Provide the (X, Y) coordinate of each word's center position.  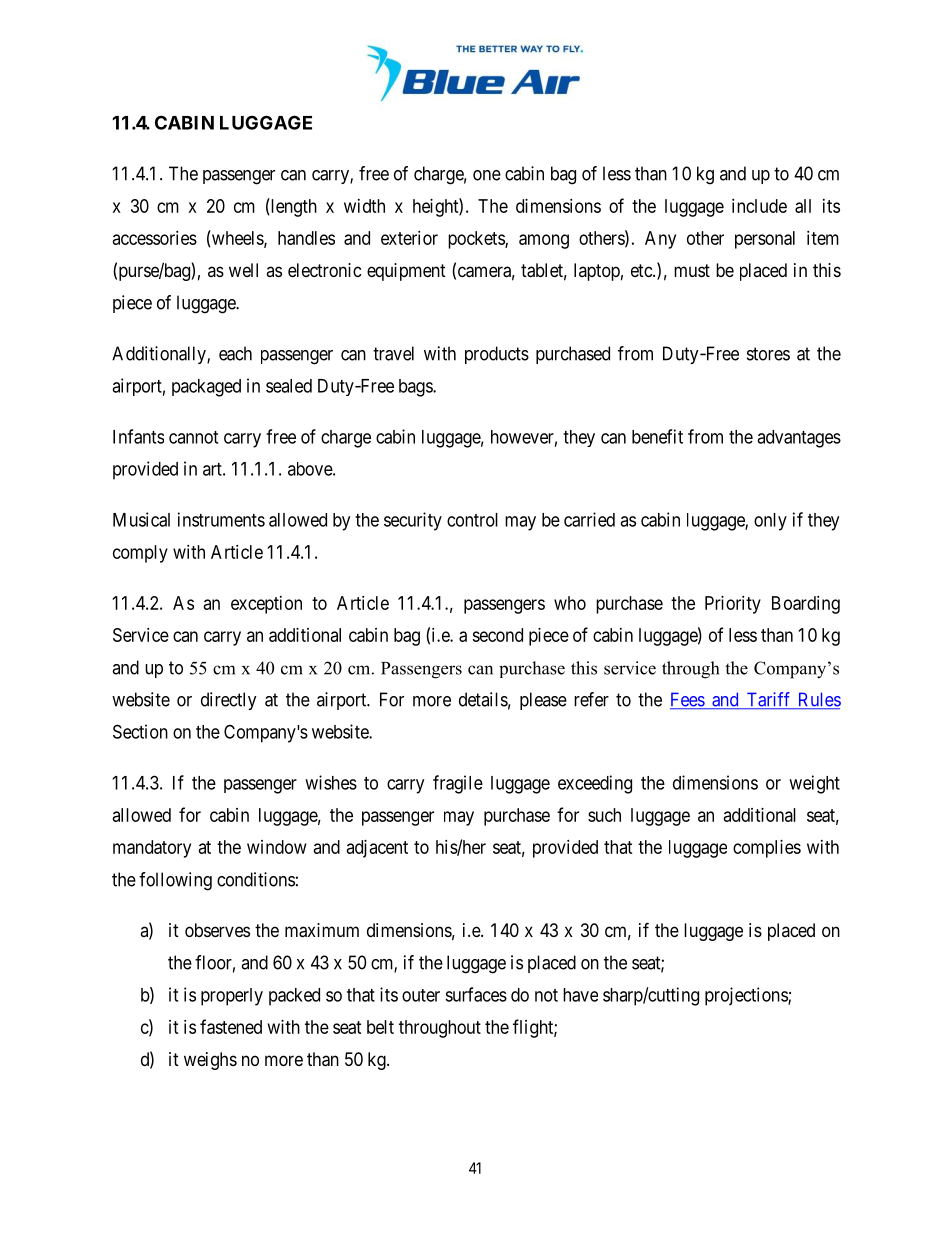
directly (229, 701)
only (770, 522)
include (759, 206)
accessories (155, 238)
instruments (221, 519)
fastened (231, 1026)
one (487, 175)
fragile (458, 784)
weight (814, 784)
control (472, 520)
